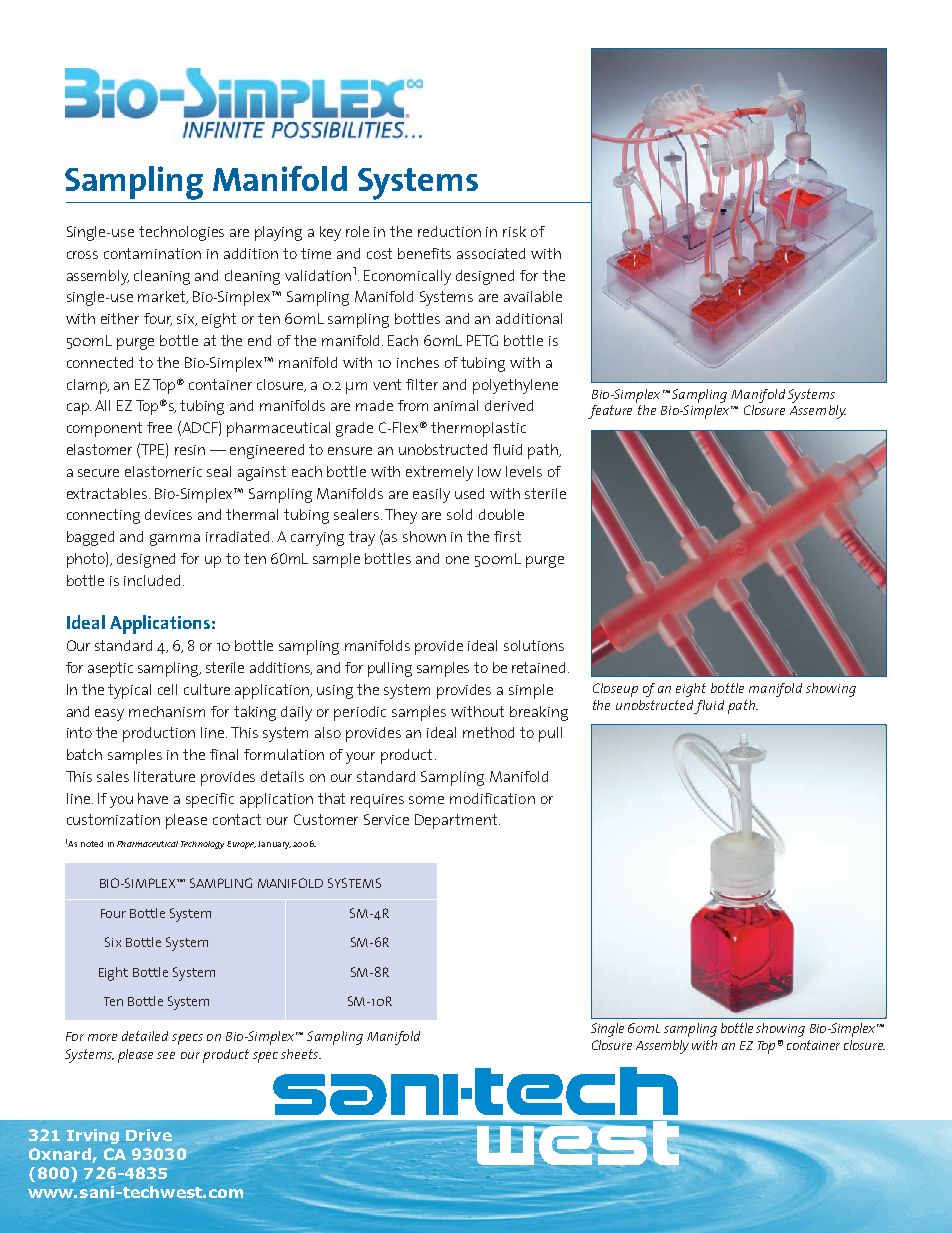  I want to click on modification, so click(492, 798).
